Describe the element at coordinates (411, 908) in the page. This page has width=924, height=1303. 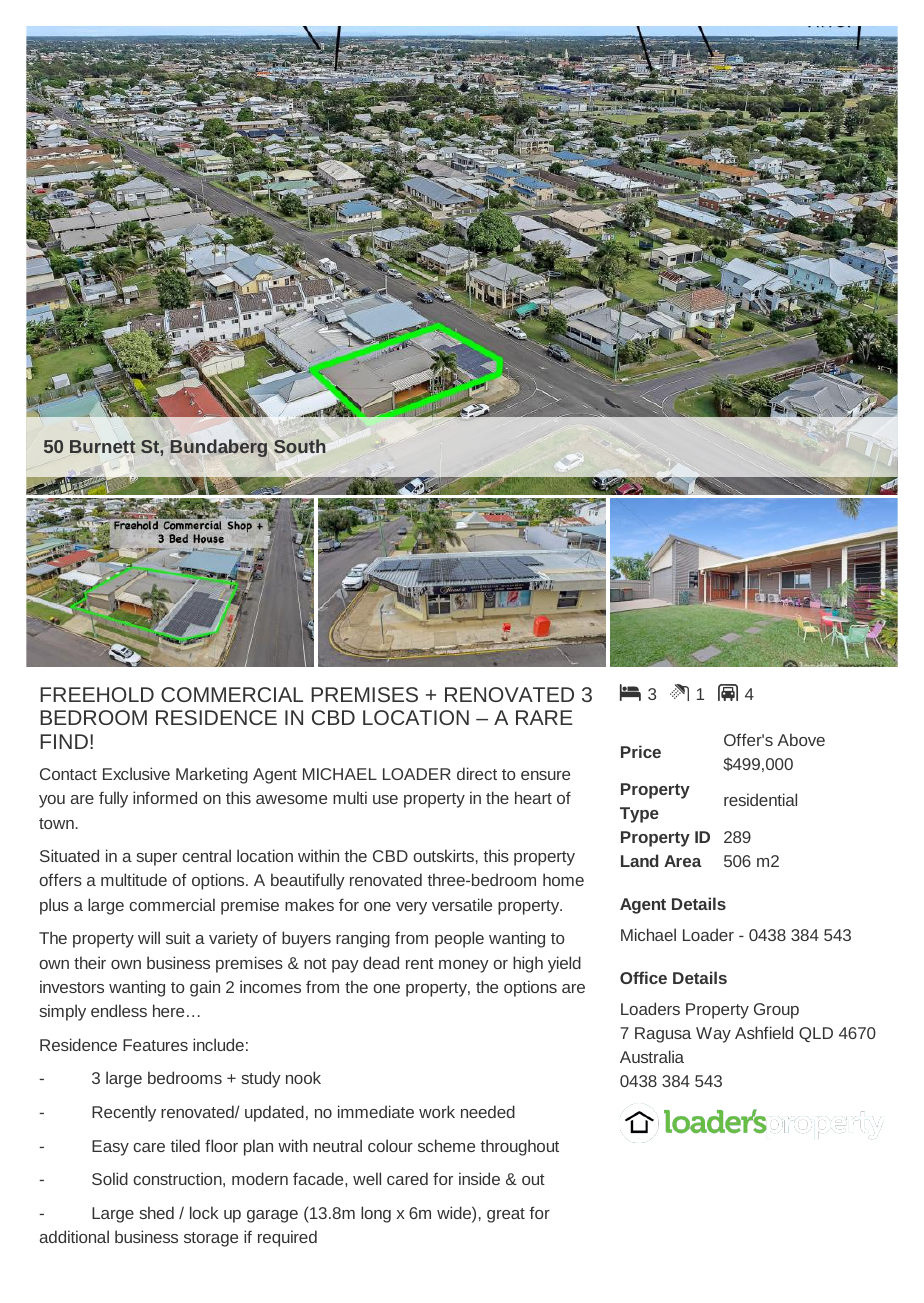
I see `very` at that location.
